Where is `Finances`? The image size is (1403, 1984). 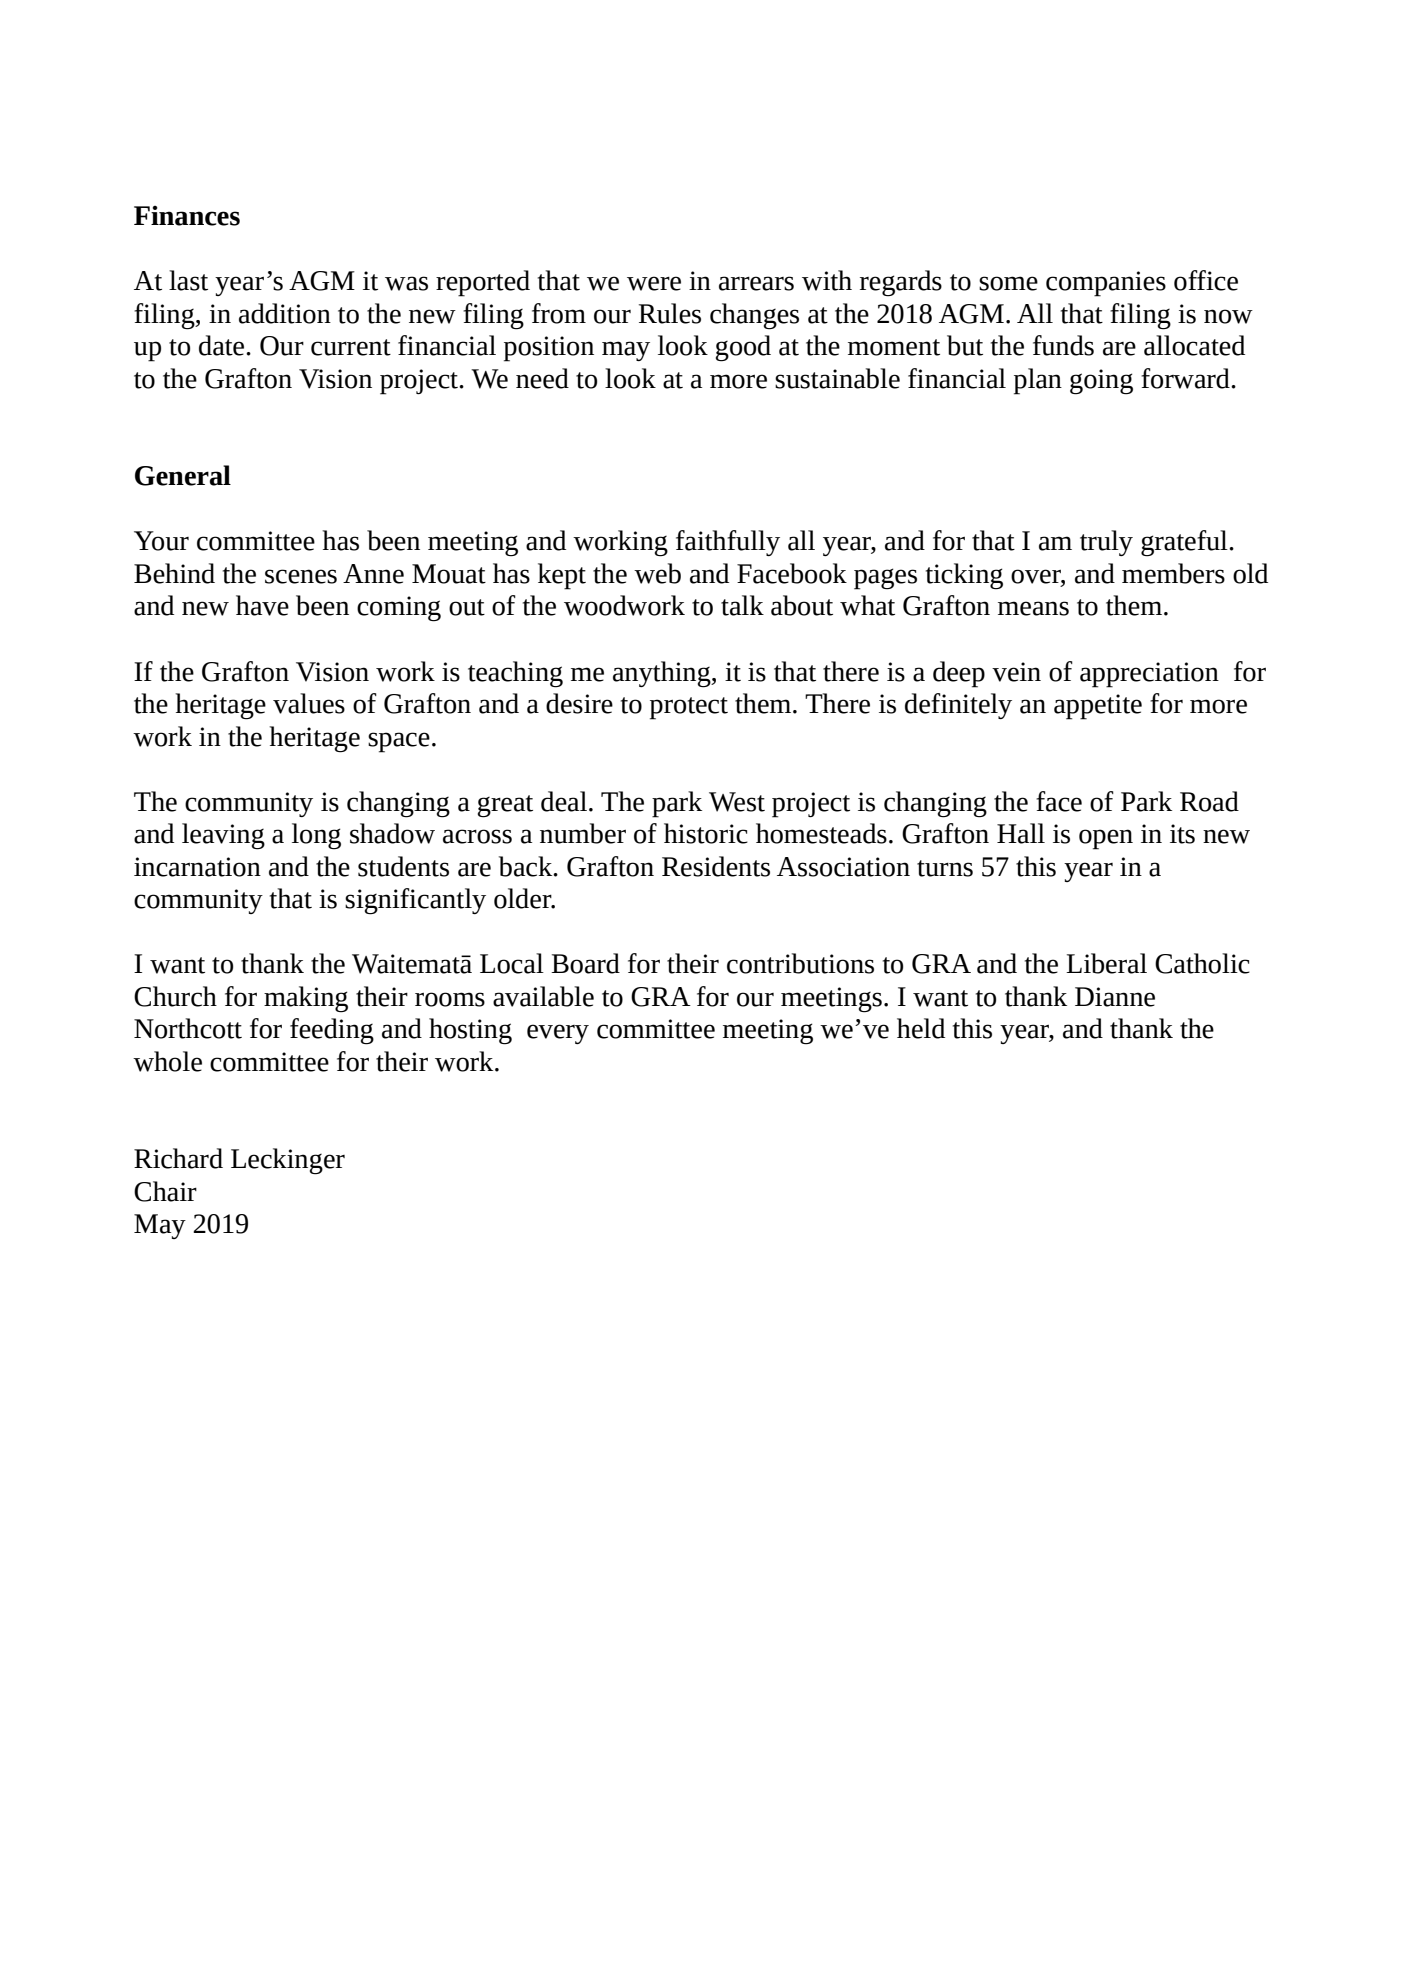
Finances is located at coordinates (187, 216).
